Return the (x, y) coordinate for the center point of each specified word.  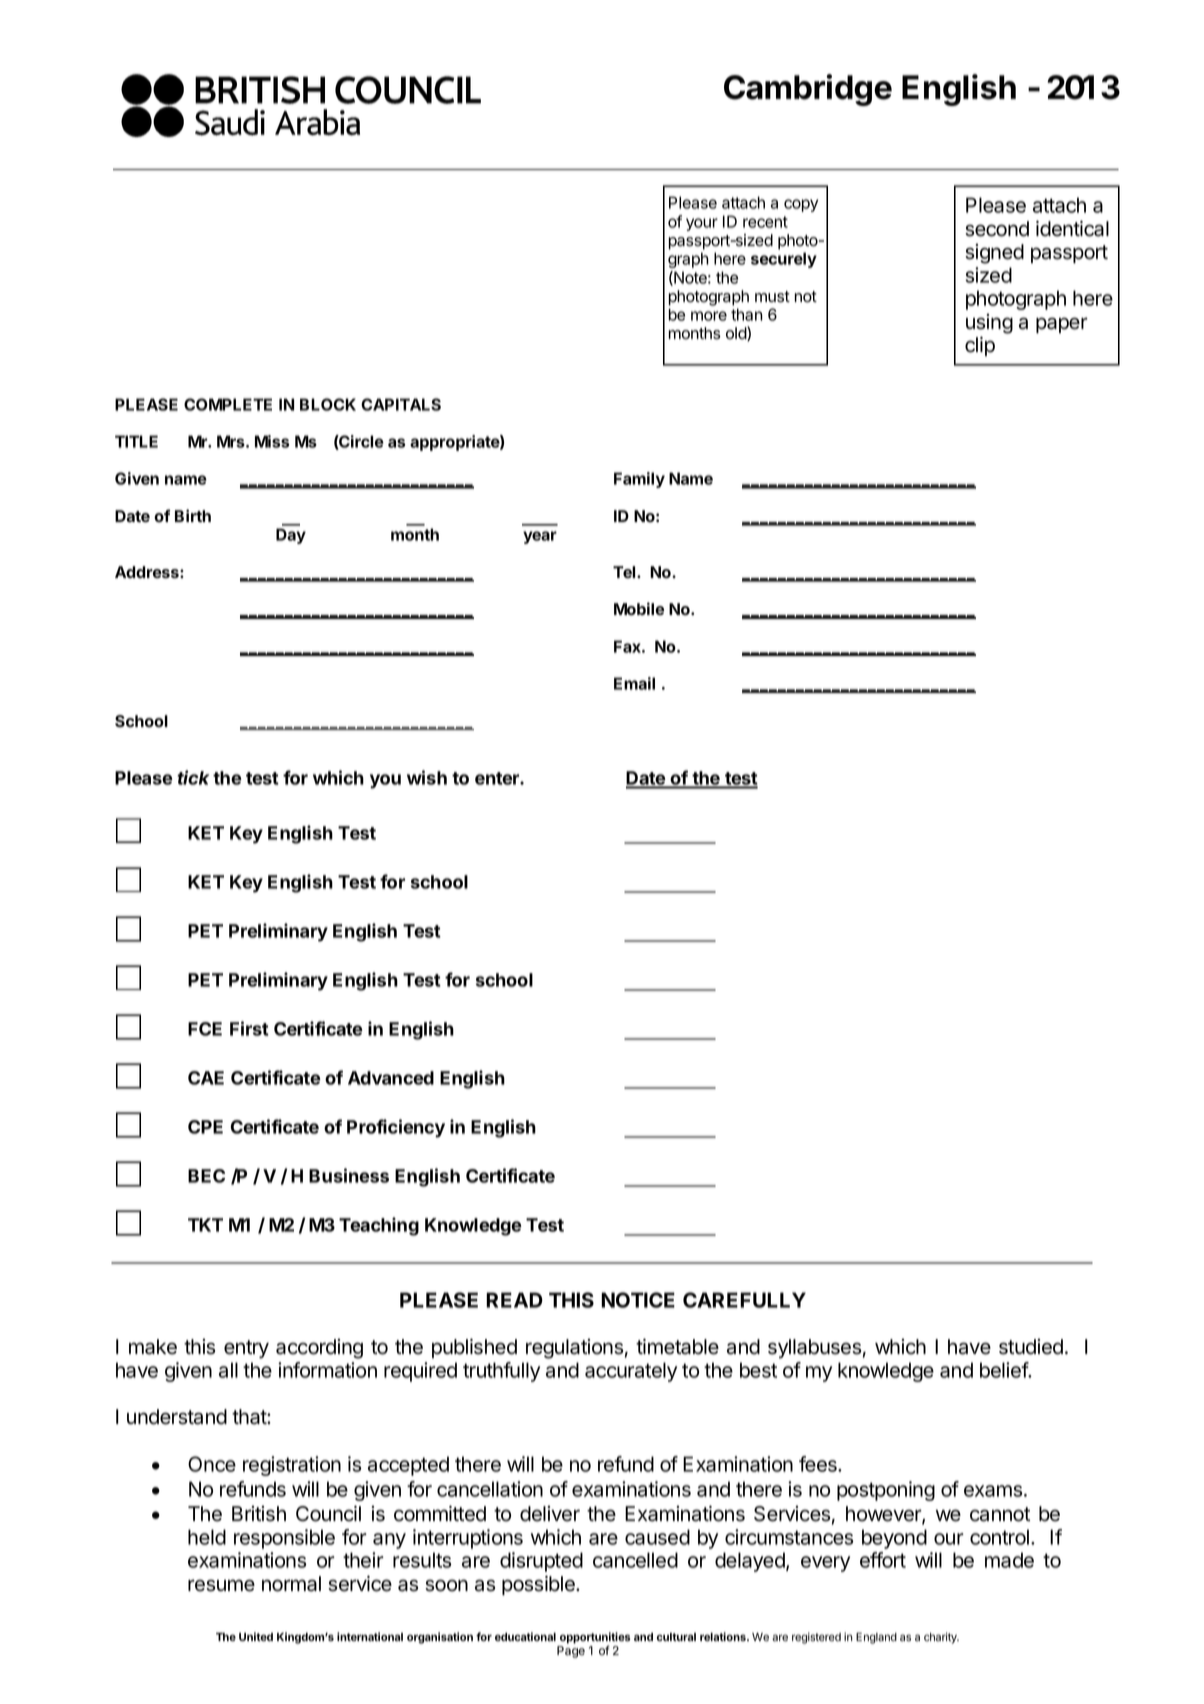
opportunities (595, 1639)
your (702, 224)
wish (427, 777)
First (249, 1028)
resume (221, 1585)
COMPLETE (228, 404)
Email (634, 683)
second (997, 229)
